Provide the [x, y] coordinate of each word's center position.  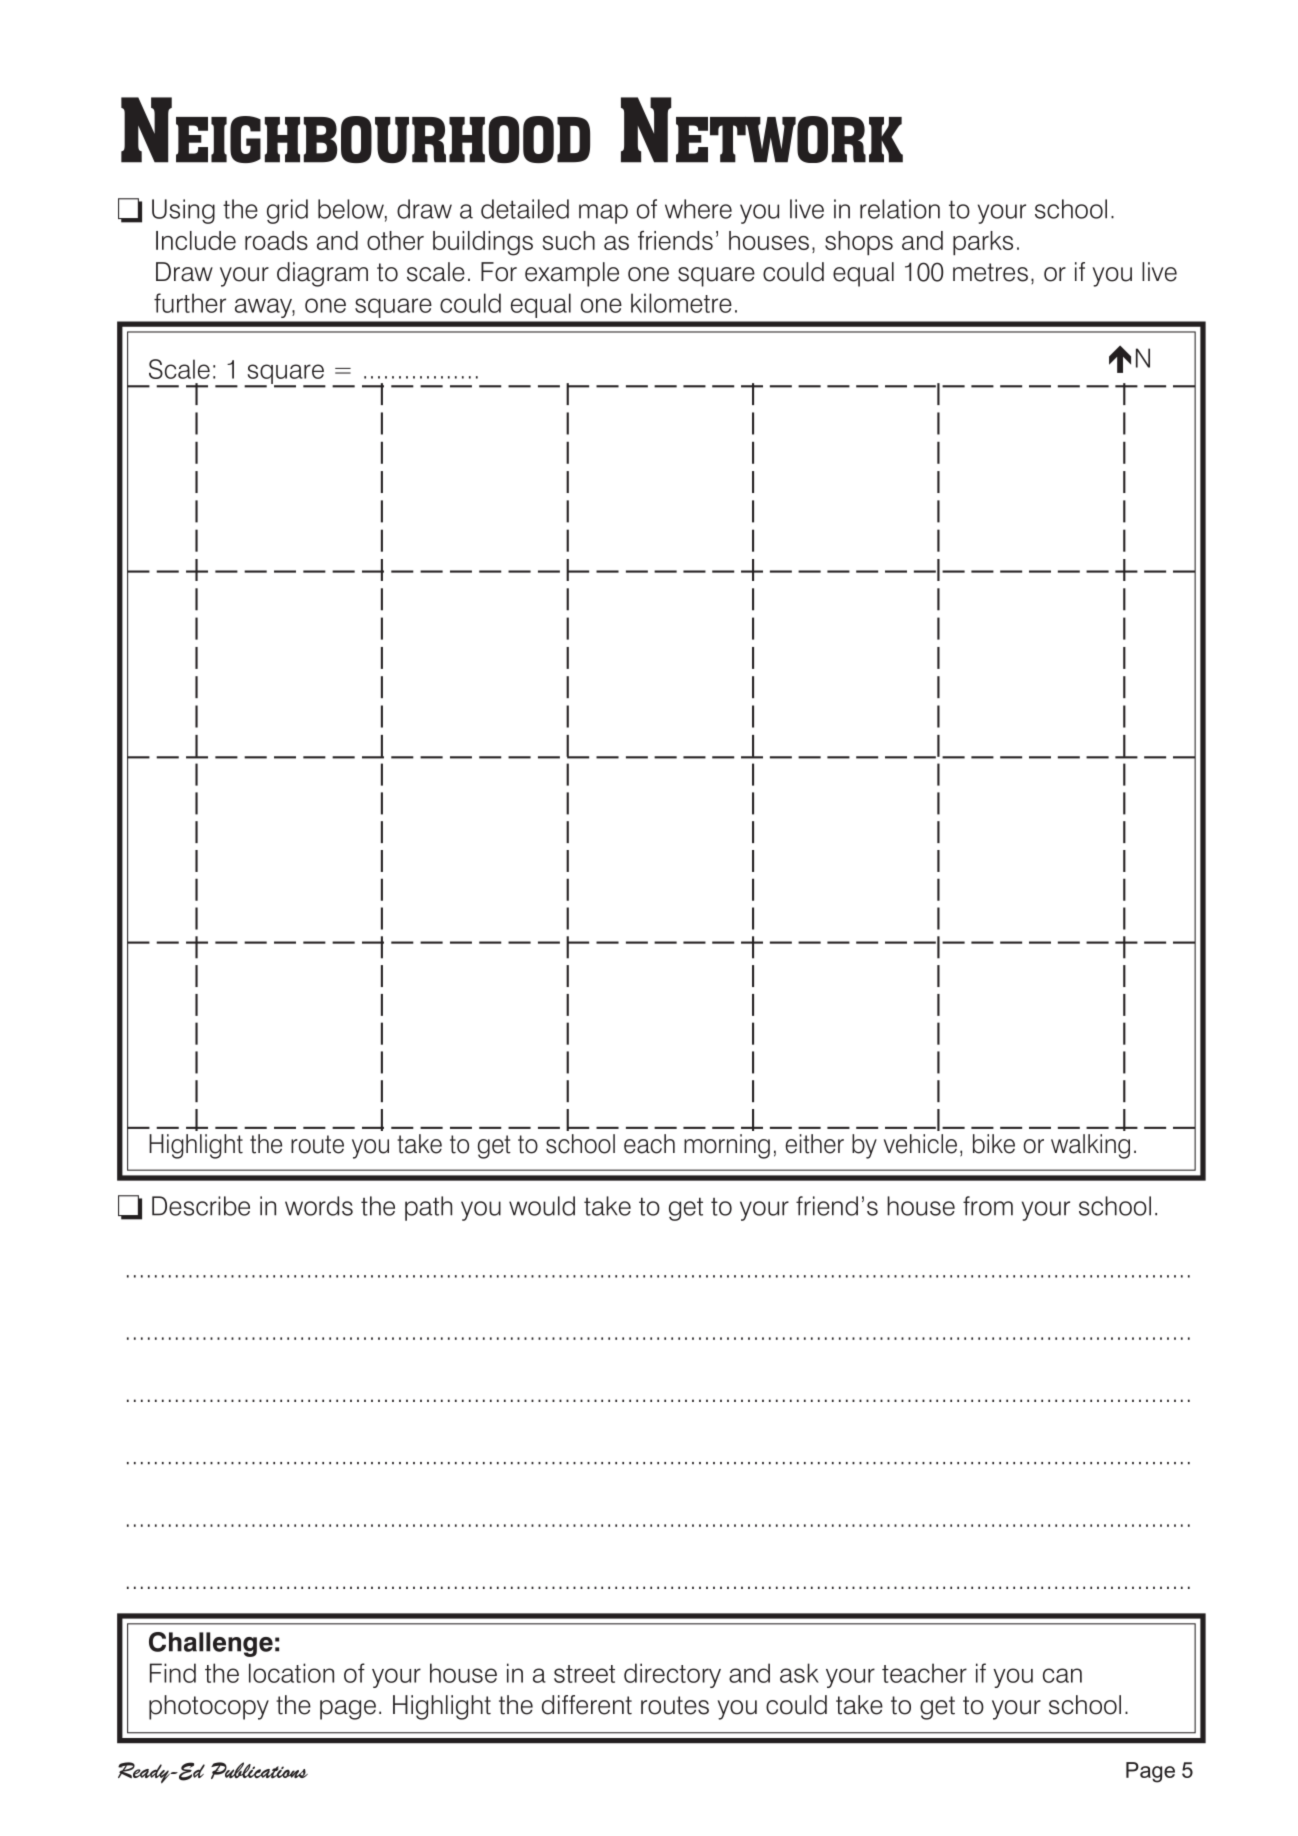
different [587, 1705]
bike [994, 1144]
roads [276, 240]
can [1062, 1675]
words [319, 1206]
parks [983, 243]
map [603, 214]
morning [727, 1146]
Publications [259, 1770]
